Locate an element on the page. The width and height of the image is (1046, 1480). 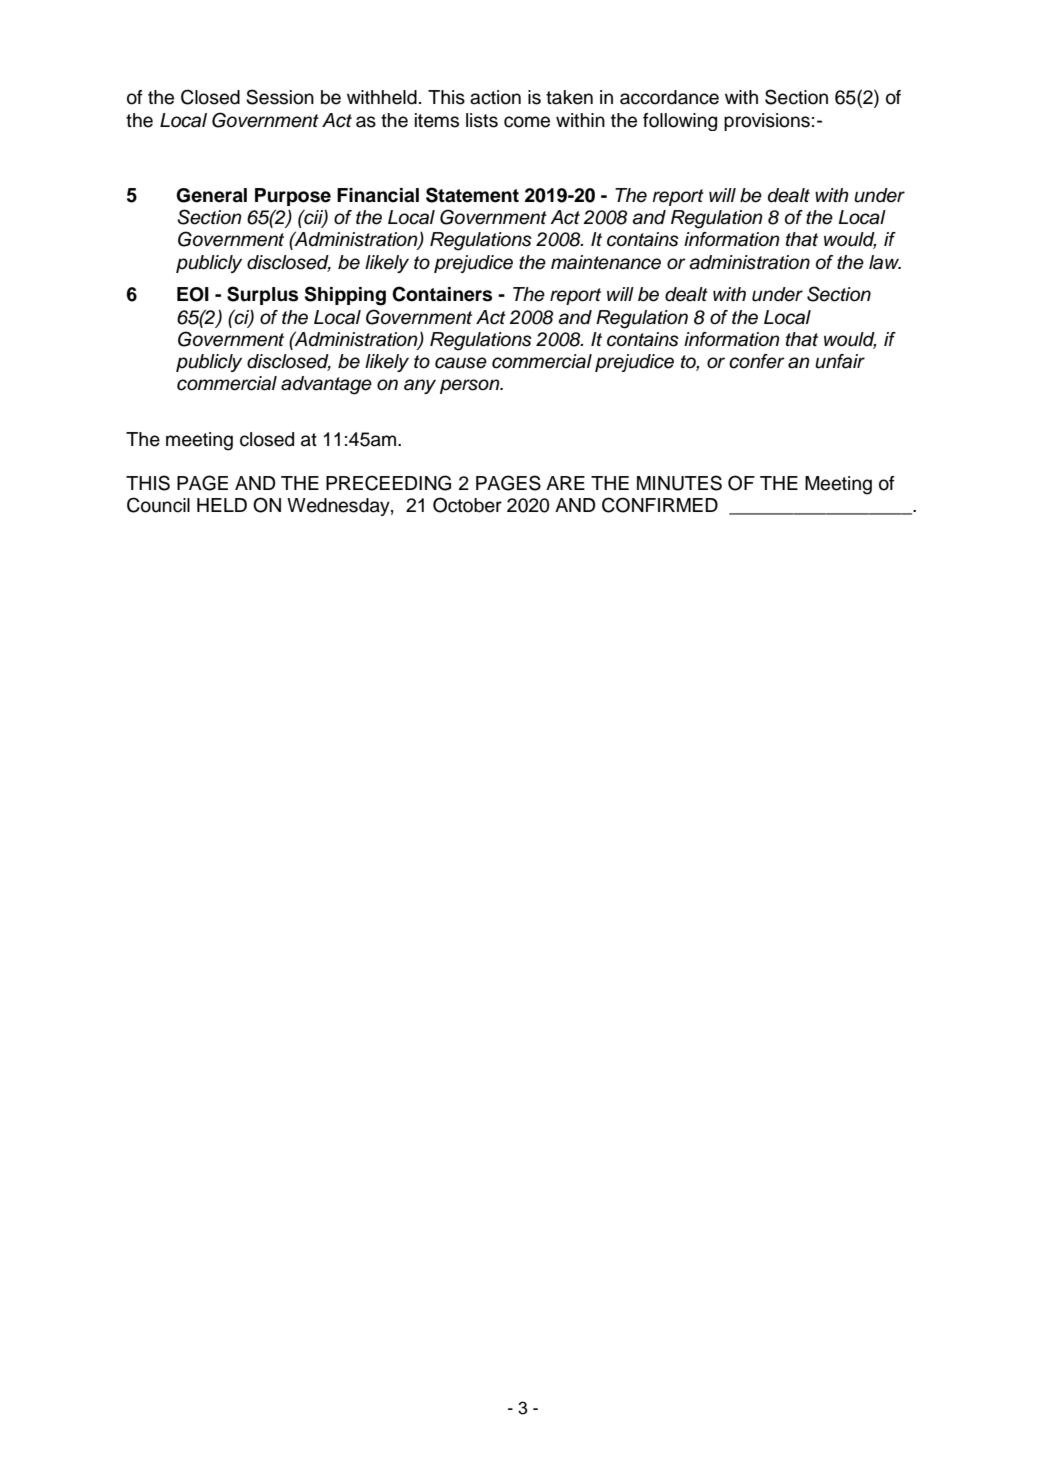
come is located at coordinates (527, 122).
